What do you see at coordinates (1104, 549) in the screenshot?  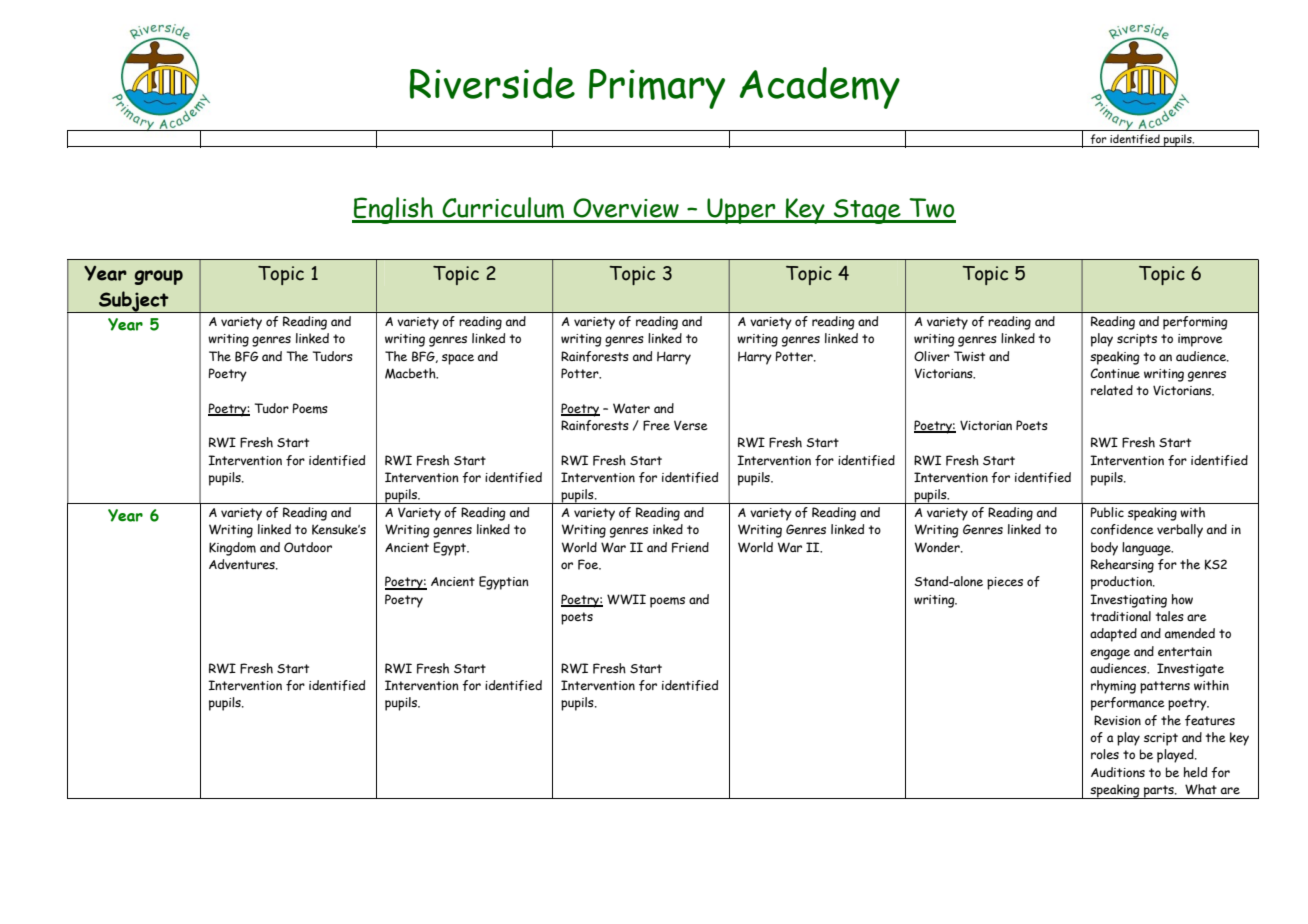 I see `body` at bounding box center [1104, 549].
